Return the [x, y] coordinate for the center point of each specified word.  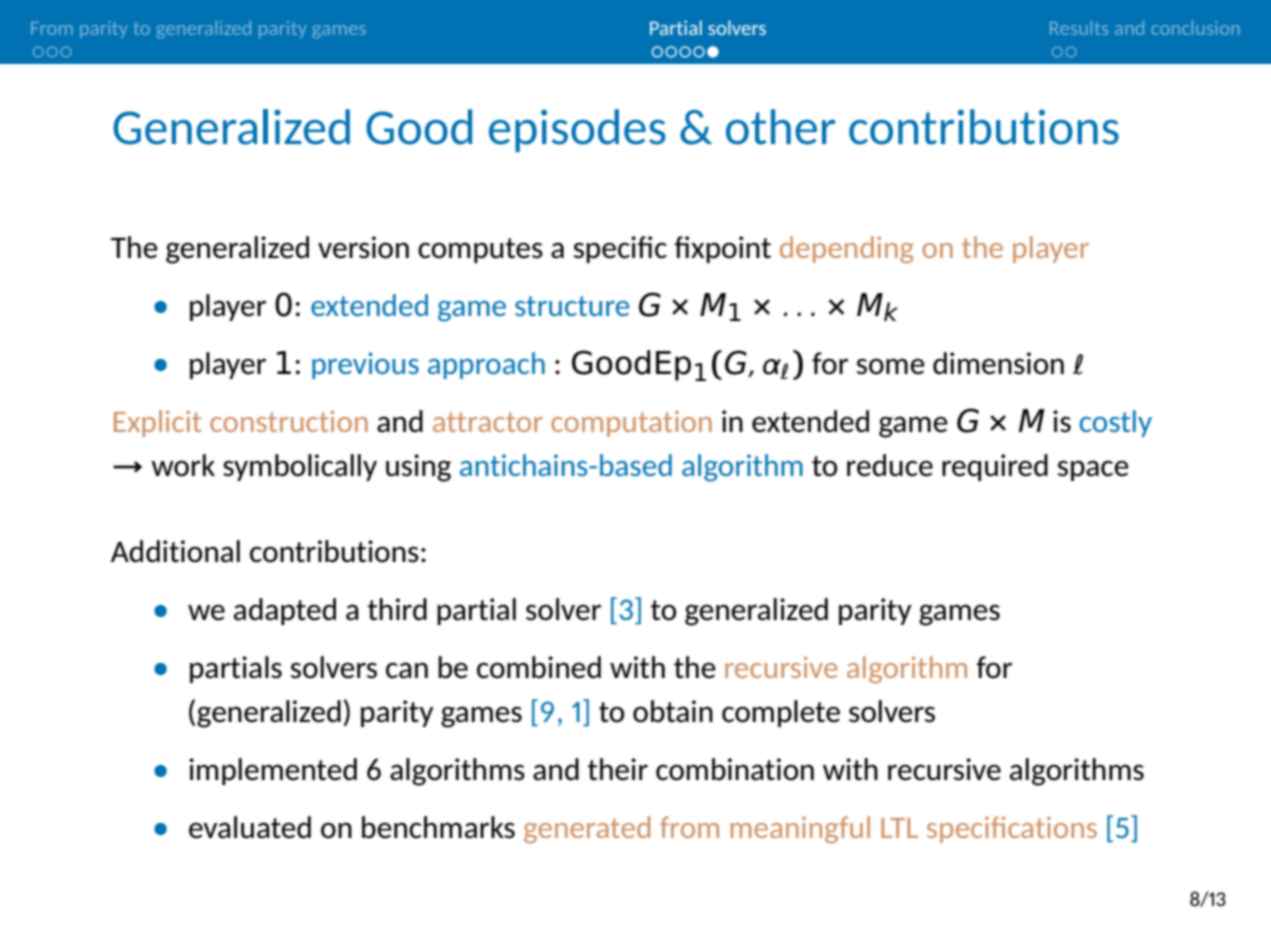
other [780, 127]
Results [1079, 28]
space [1093, 470]
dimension [998, 363]
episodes [577, 130]
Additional [175, 551]
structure [572, 306]
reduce [890, 465]
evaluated [250, 827]
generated [587, 829]
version [363, 247]
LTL [899, 828]
